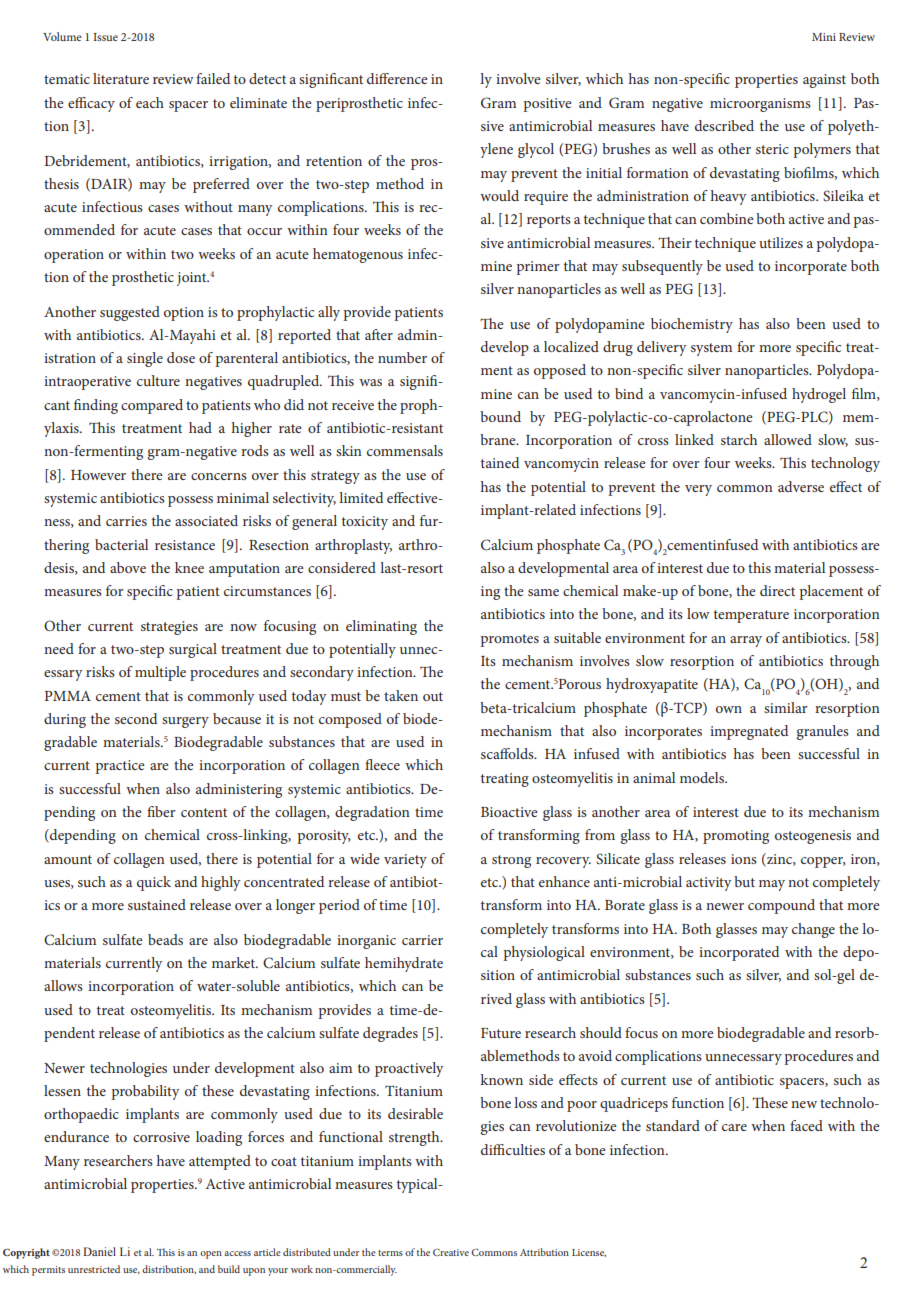 The width and height of the document is (924, 1308). What do you see at coordinates (99, 1251) in the document?
I see `Daniel` at bounding box center [99, 1251].
